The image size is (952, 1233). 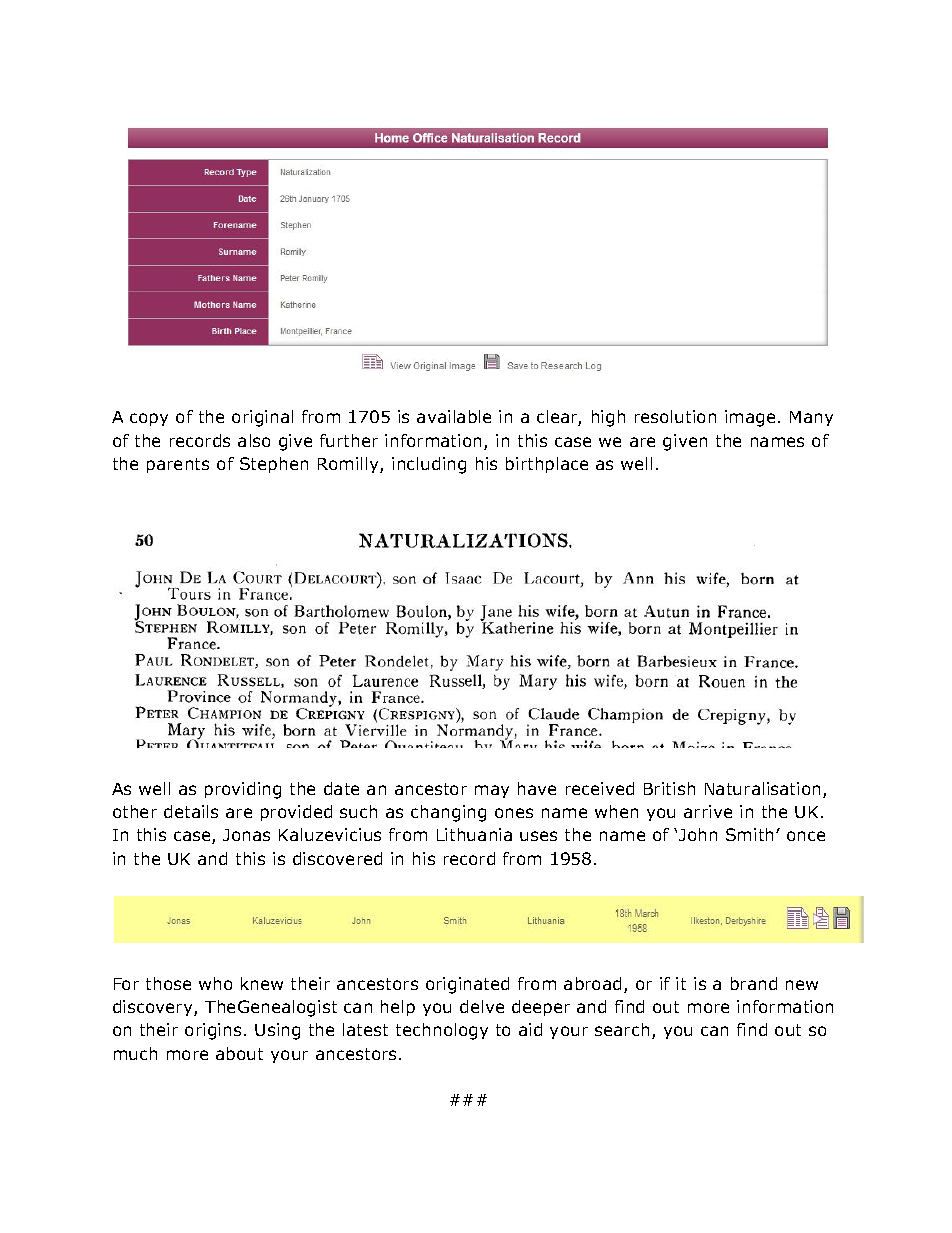 I want to click on available, so click(x=454, y=416).
